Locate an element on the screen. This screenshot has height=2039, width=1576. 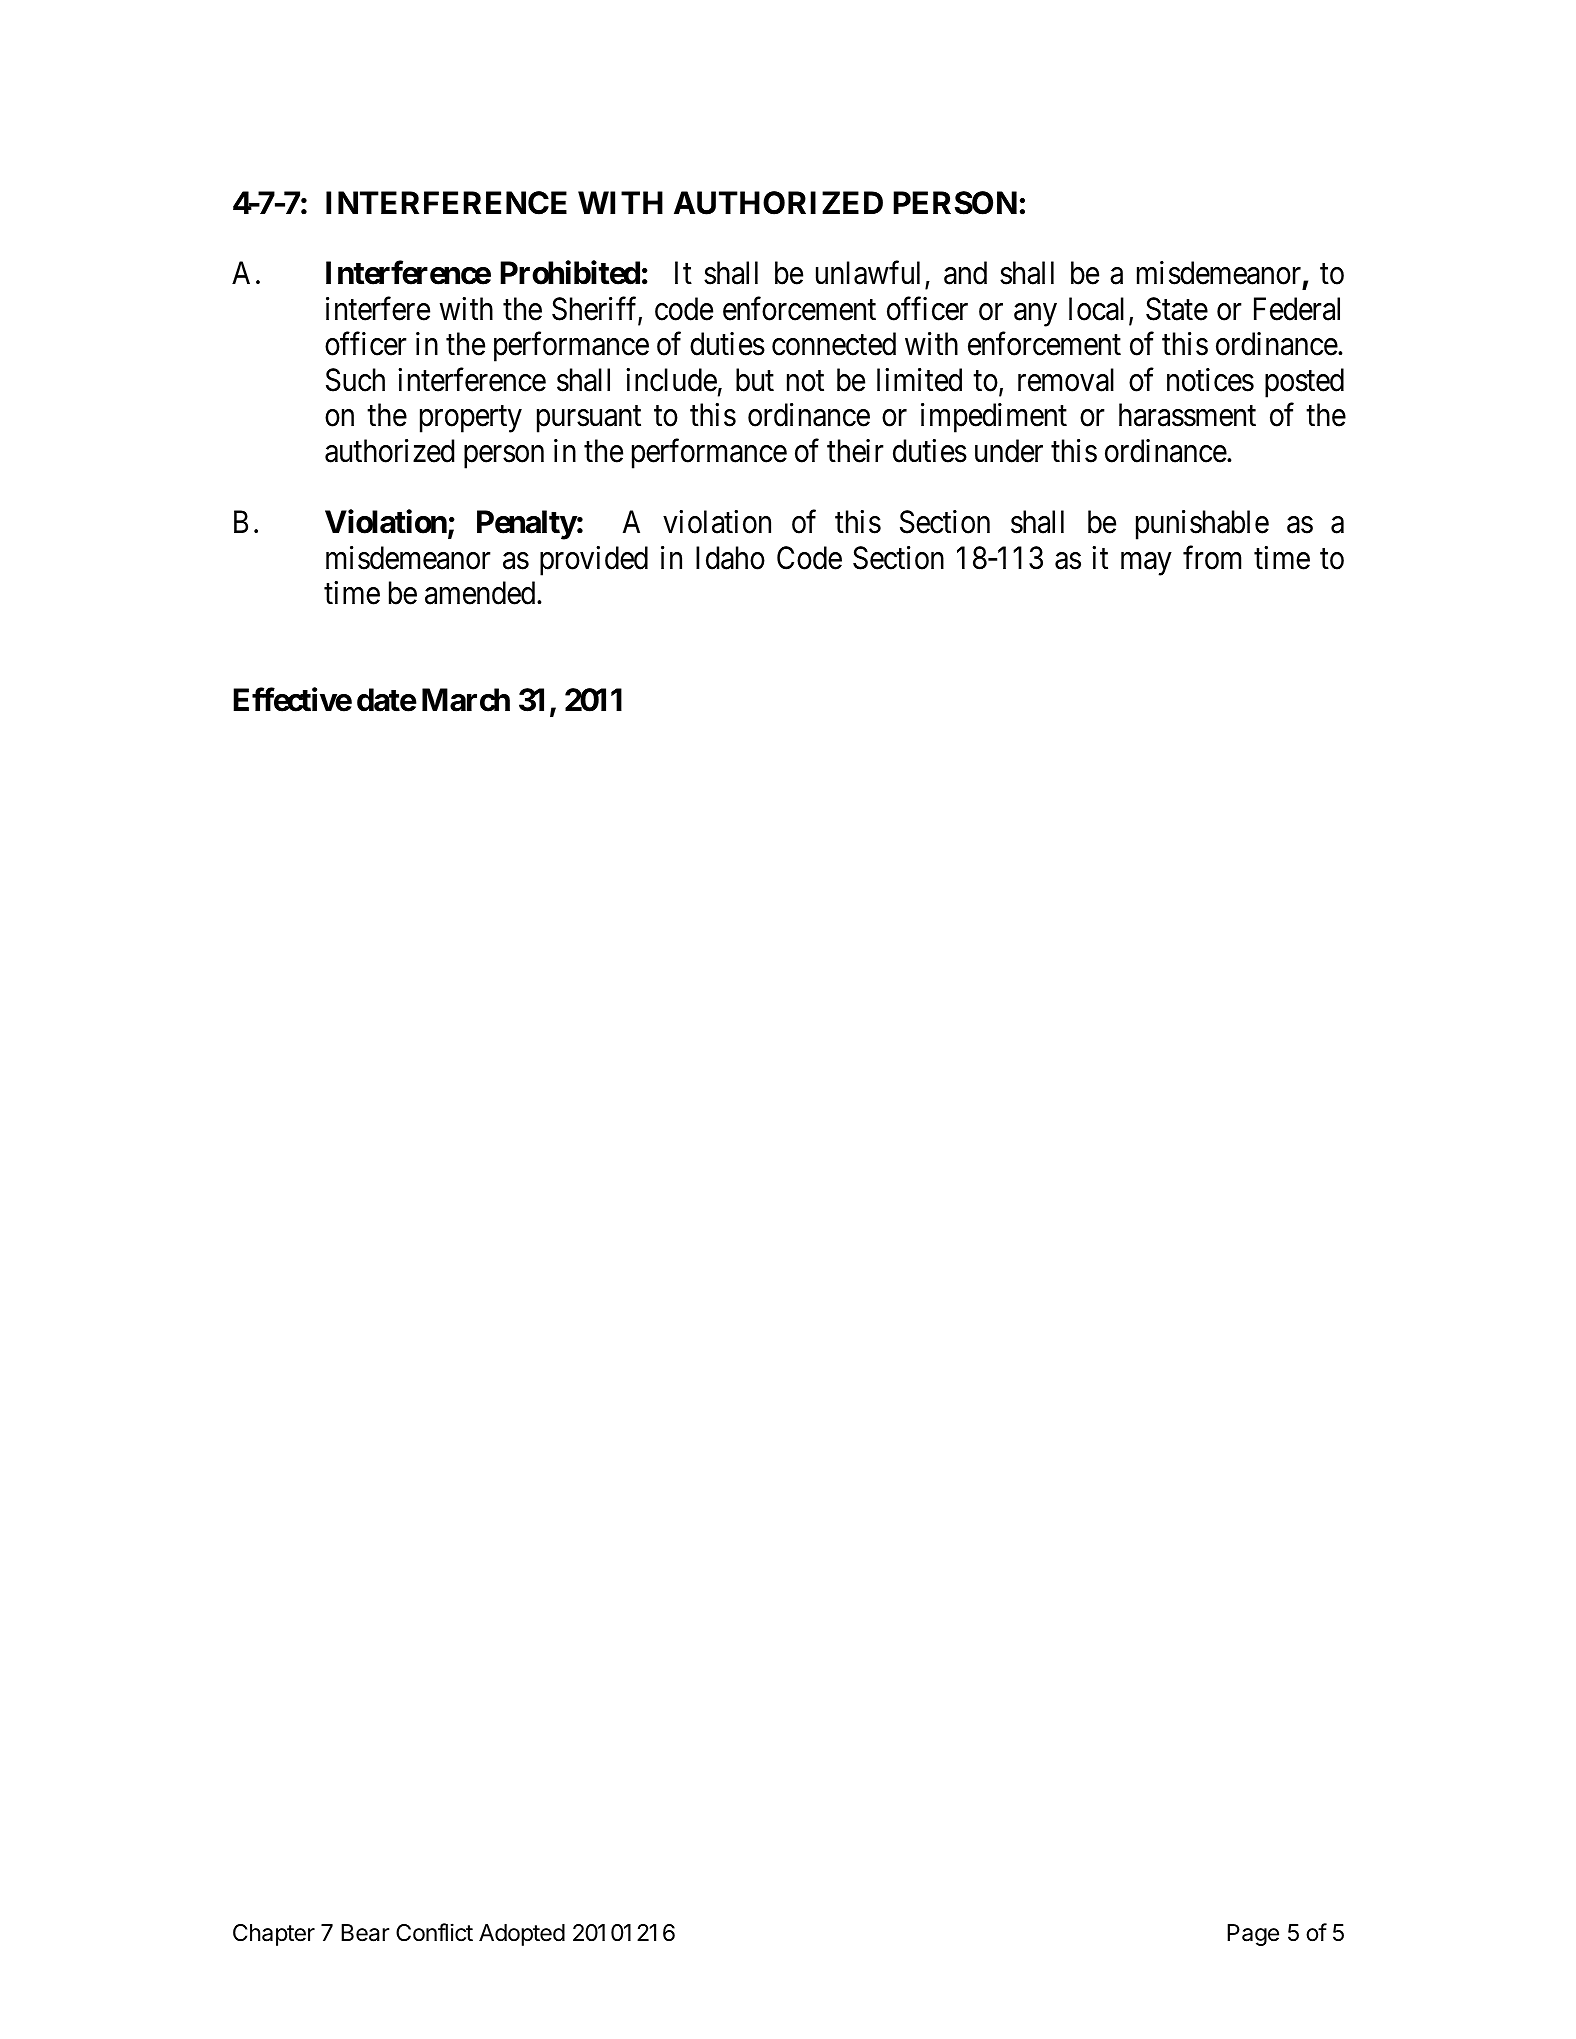
Idaho is located at coordinates (730, 558).
